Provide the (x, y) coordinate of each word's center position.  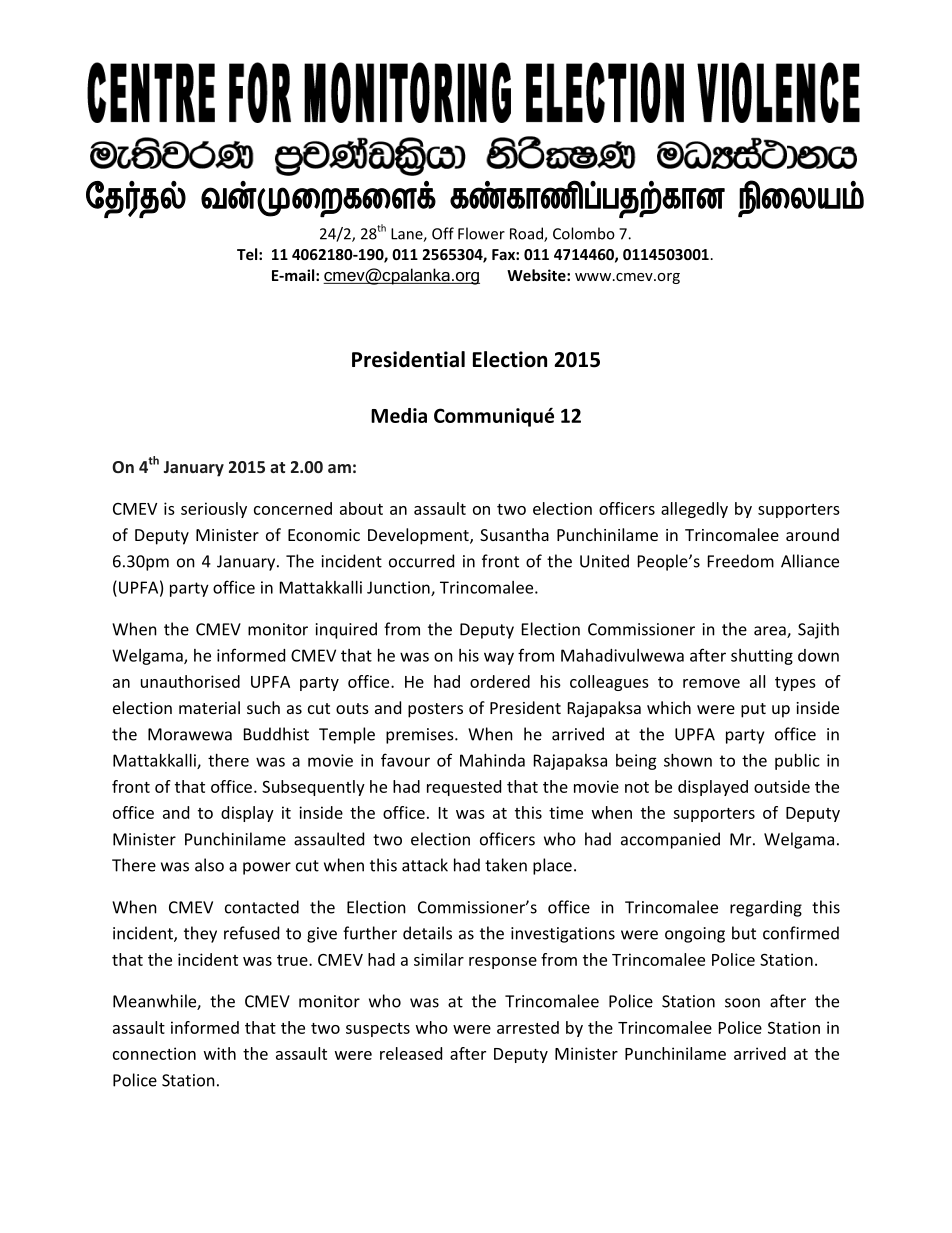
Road (527, 234)
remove (711, 683)
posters (435, 710)
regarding (766, 908)
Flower (481, 233)
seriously (214, 510)
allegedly (694, 510)
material (209, 707)
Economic (324, 535)
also (209, 865)
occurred (421, 561)
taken (506, 865)
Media (399, 415)
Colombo (584, 233)
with (220, 1053)
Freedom (741, 561)
